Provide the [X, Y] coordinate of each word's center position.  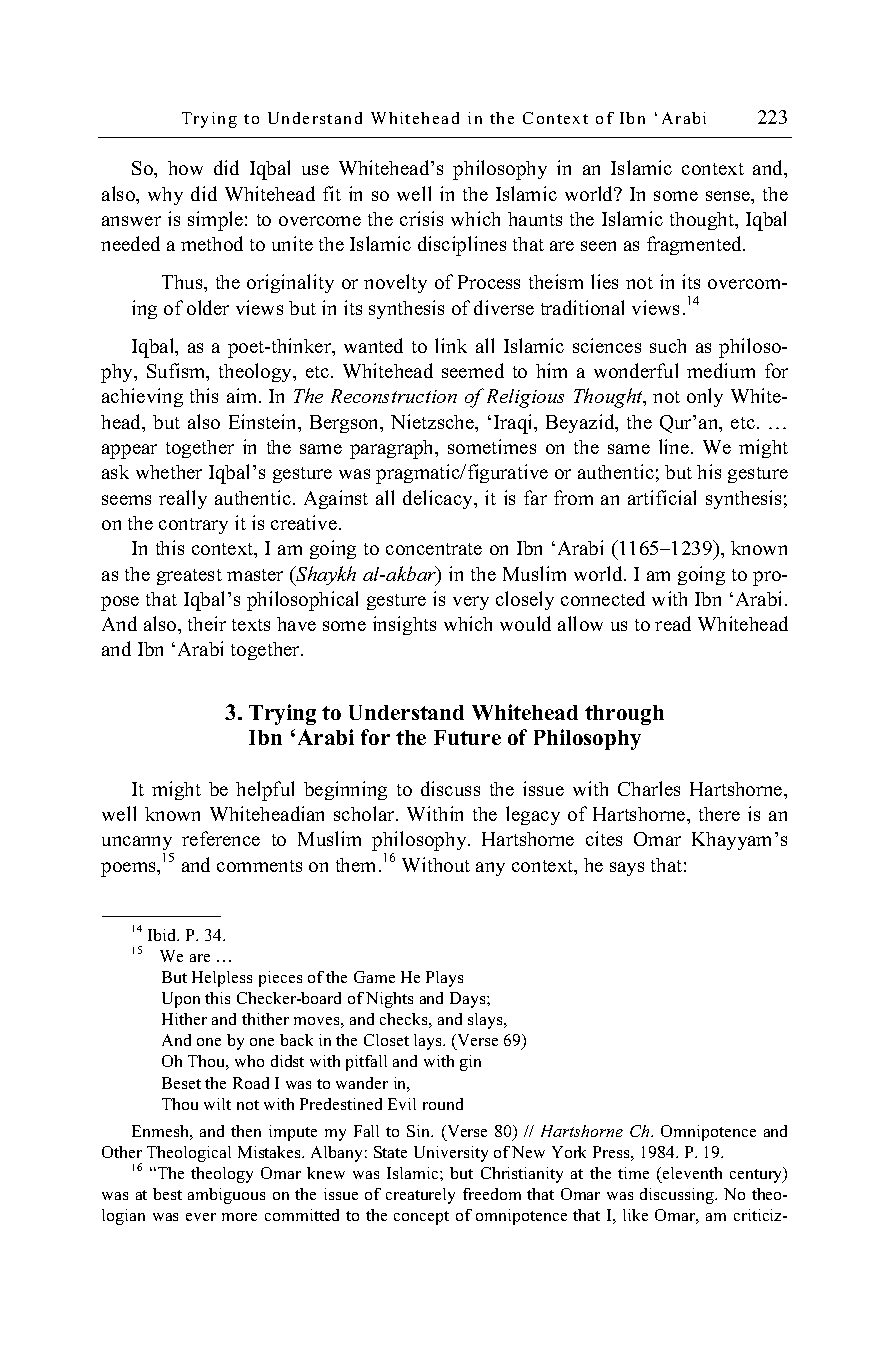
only [705, 397]
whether [169, 472]
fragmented [695, 245]
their [207, 623]
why [165, 196]
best [167, 1194]
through [624, 715]
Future [467, 737]
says [627, 869]
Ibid [163, 935]
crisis [421, 218]
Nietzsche [434, 423]
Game [374, 977]
